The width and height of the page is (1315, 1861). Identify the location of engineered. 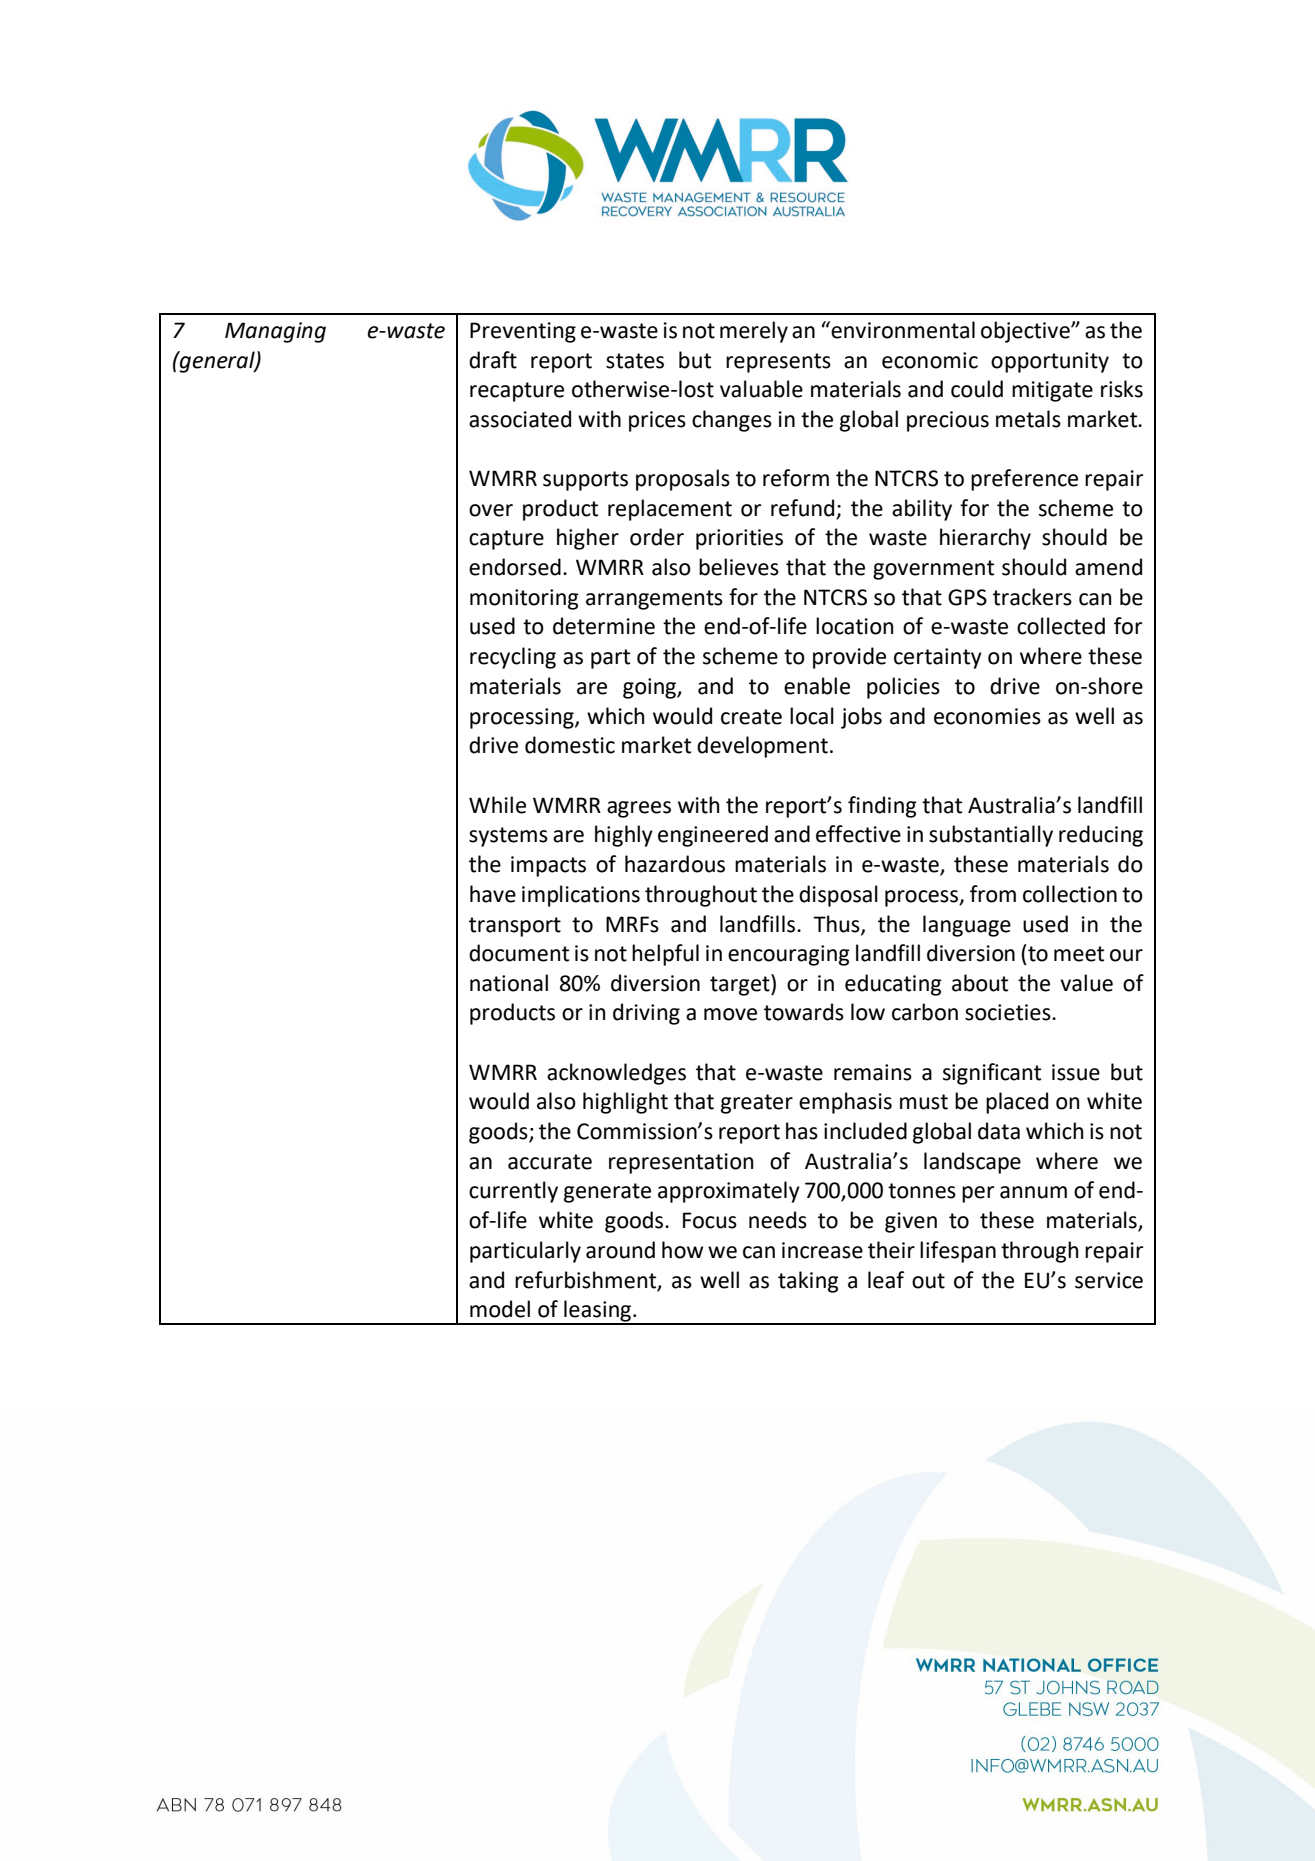
(713, 836).
